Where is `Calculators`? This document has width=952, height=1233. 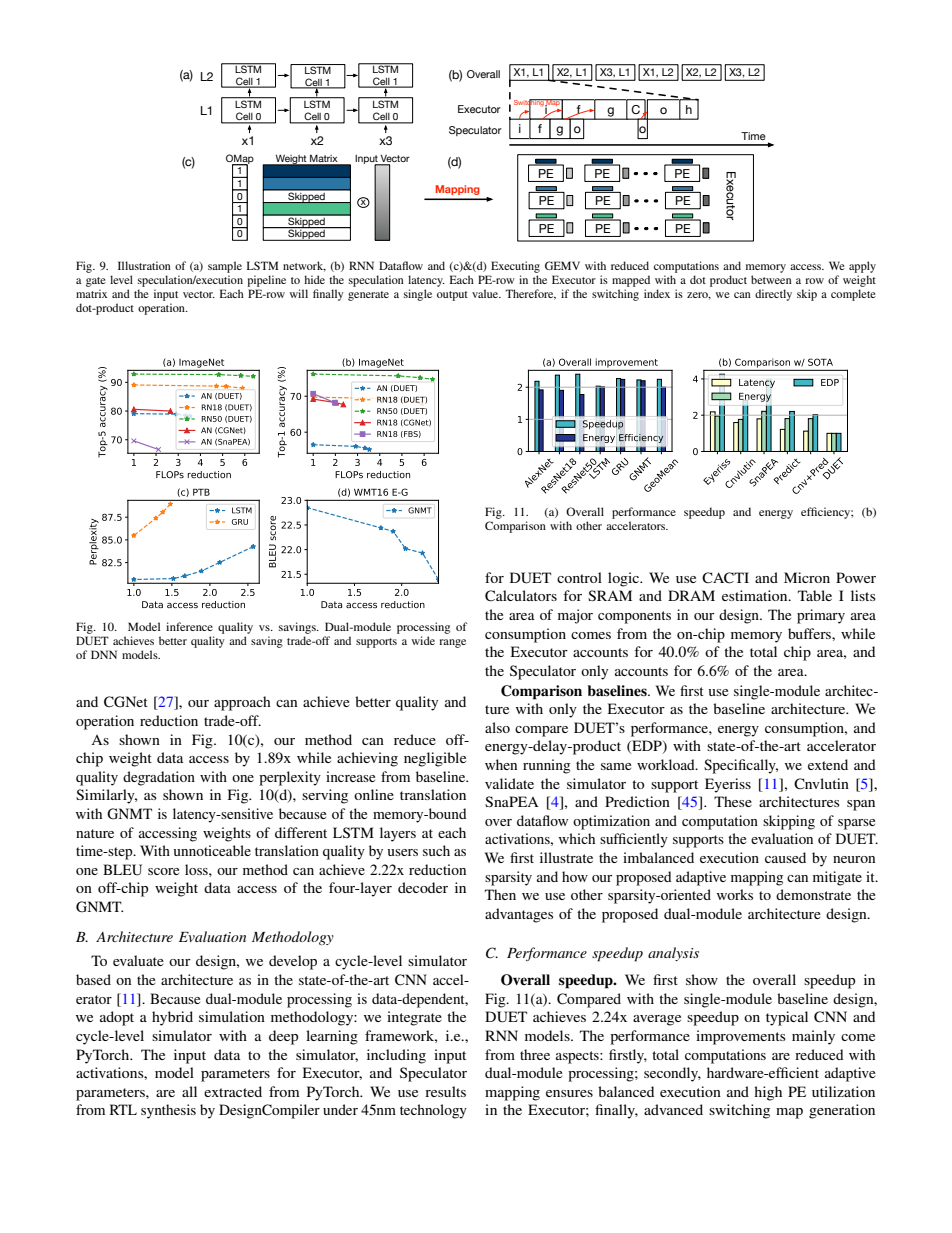 Calculators is located at coordinates (521, 596).
